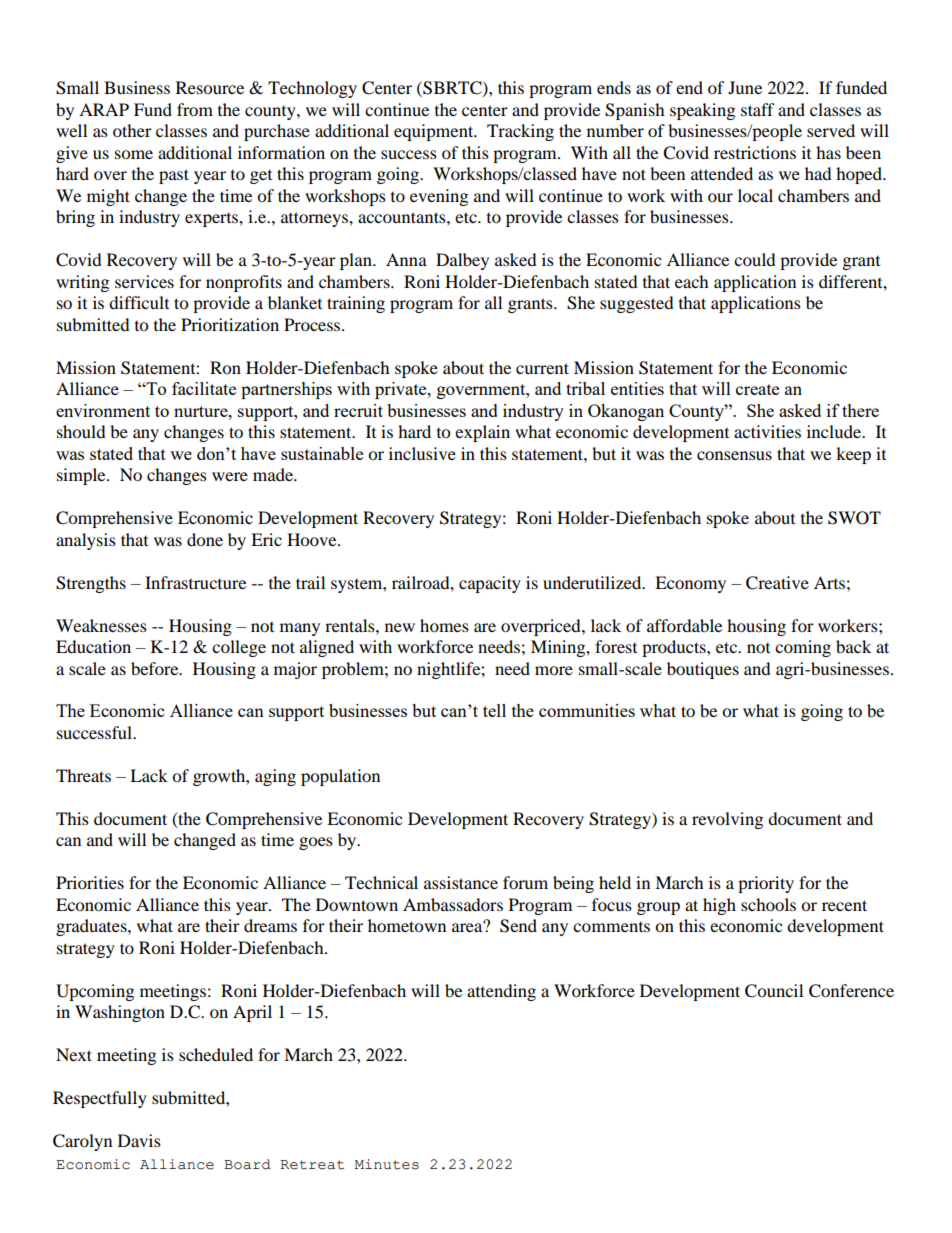 The width and height of the page is (952, 1233). Describe the element at coordinates (758, 109) in the page. I see `staff` at that location.
